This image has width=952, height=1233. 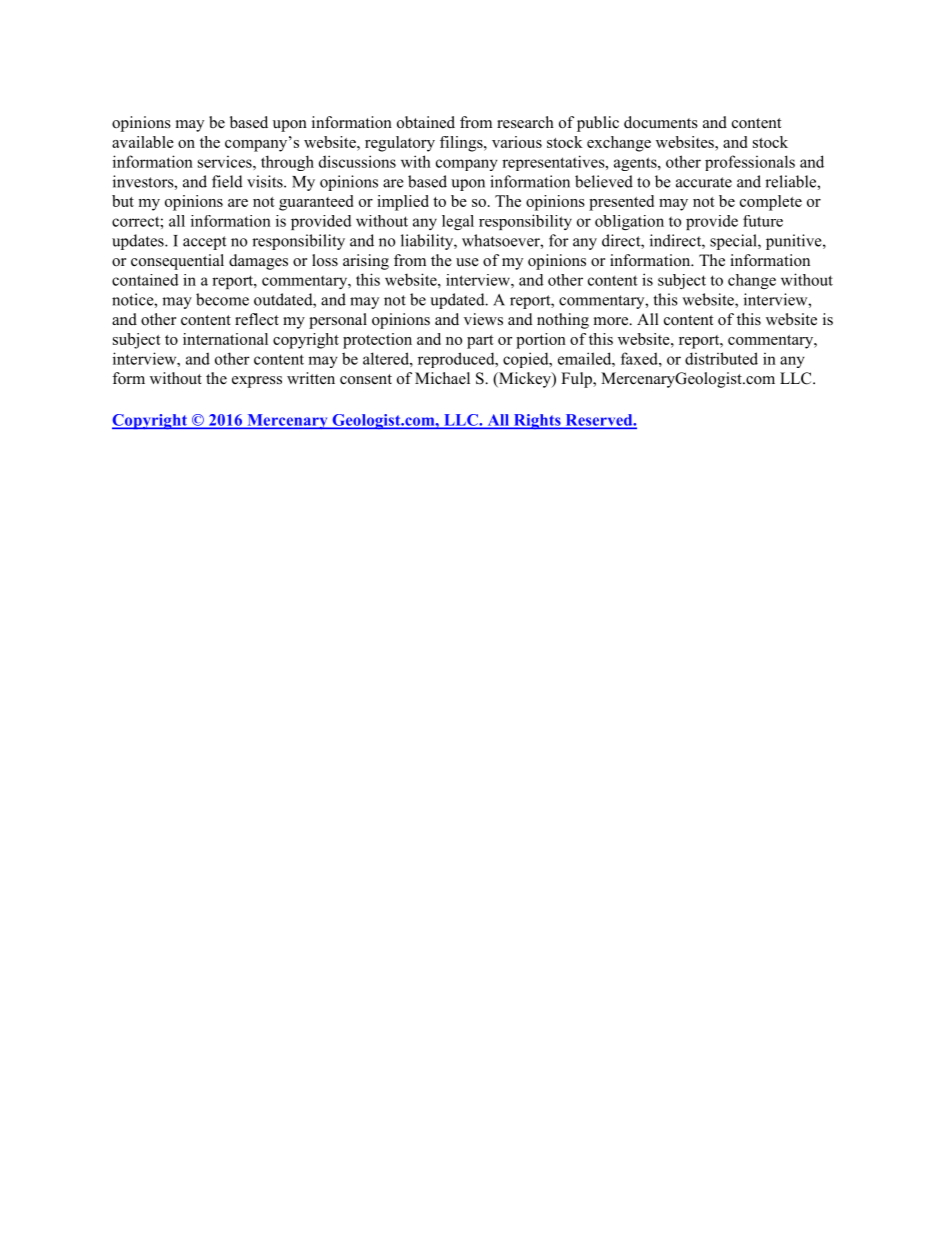 I want to click on implied, so click(x=403, y=203).
